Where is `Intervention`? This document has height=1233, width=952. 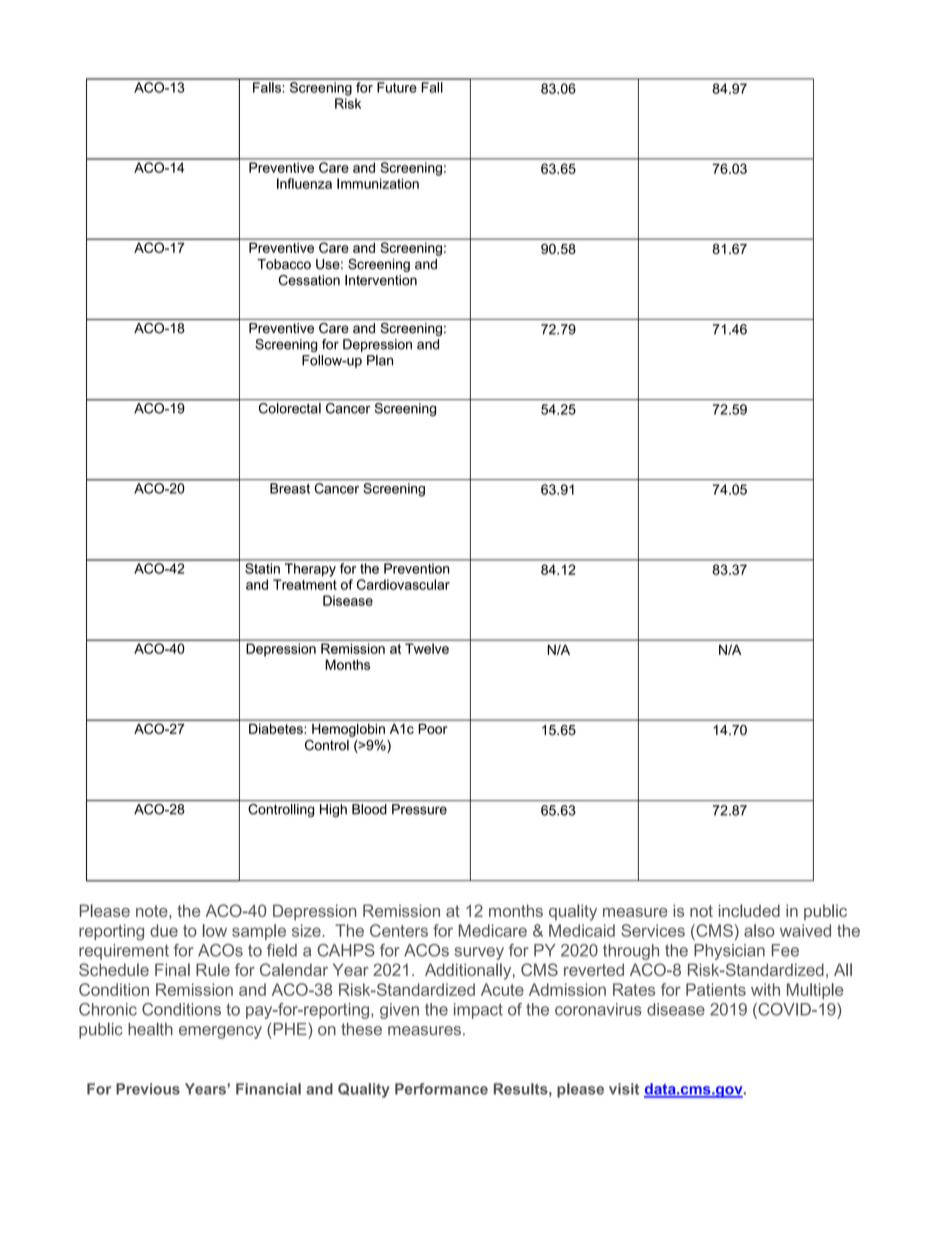
Intervention is located at coordinates (381, 280).
